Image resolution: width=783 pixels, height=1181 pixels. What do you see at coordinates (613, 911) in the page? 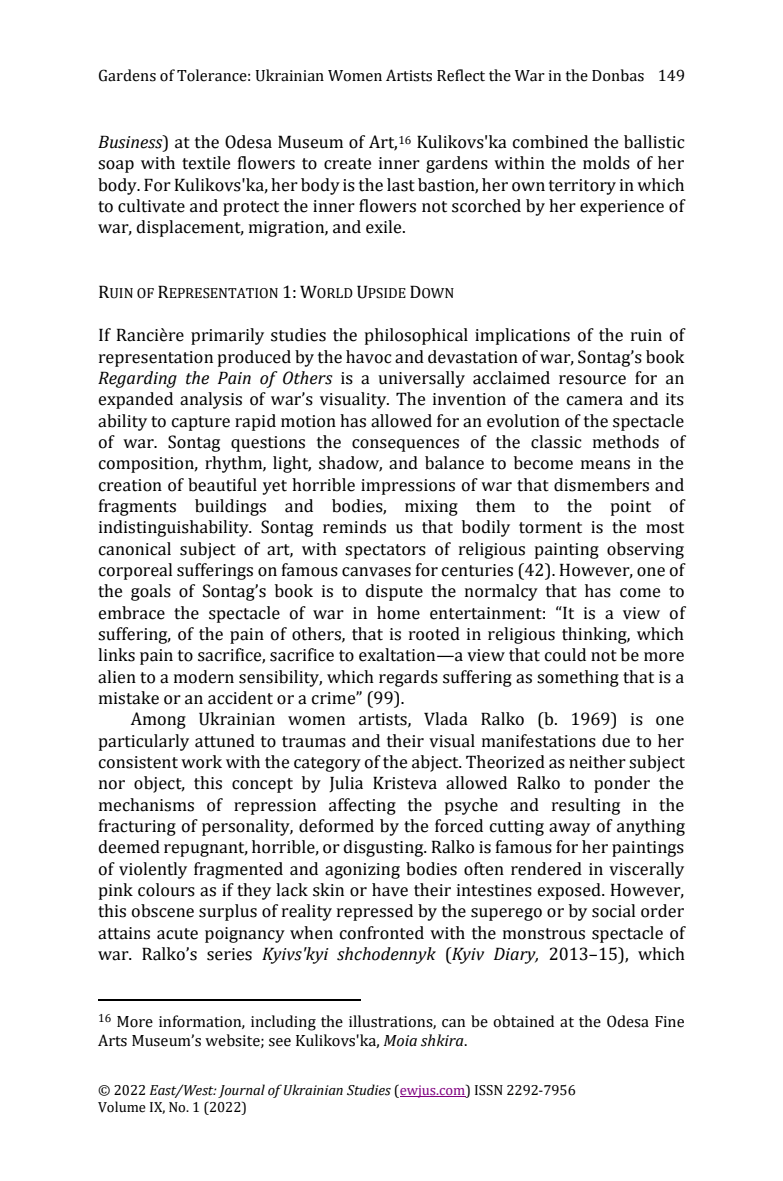
I see `social` at bounding box center [613, 911].
